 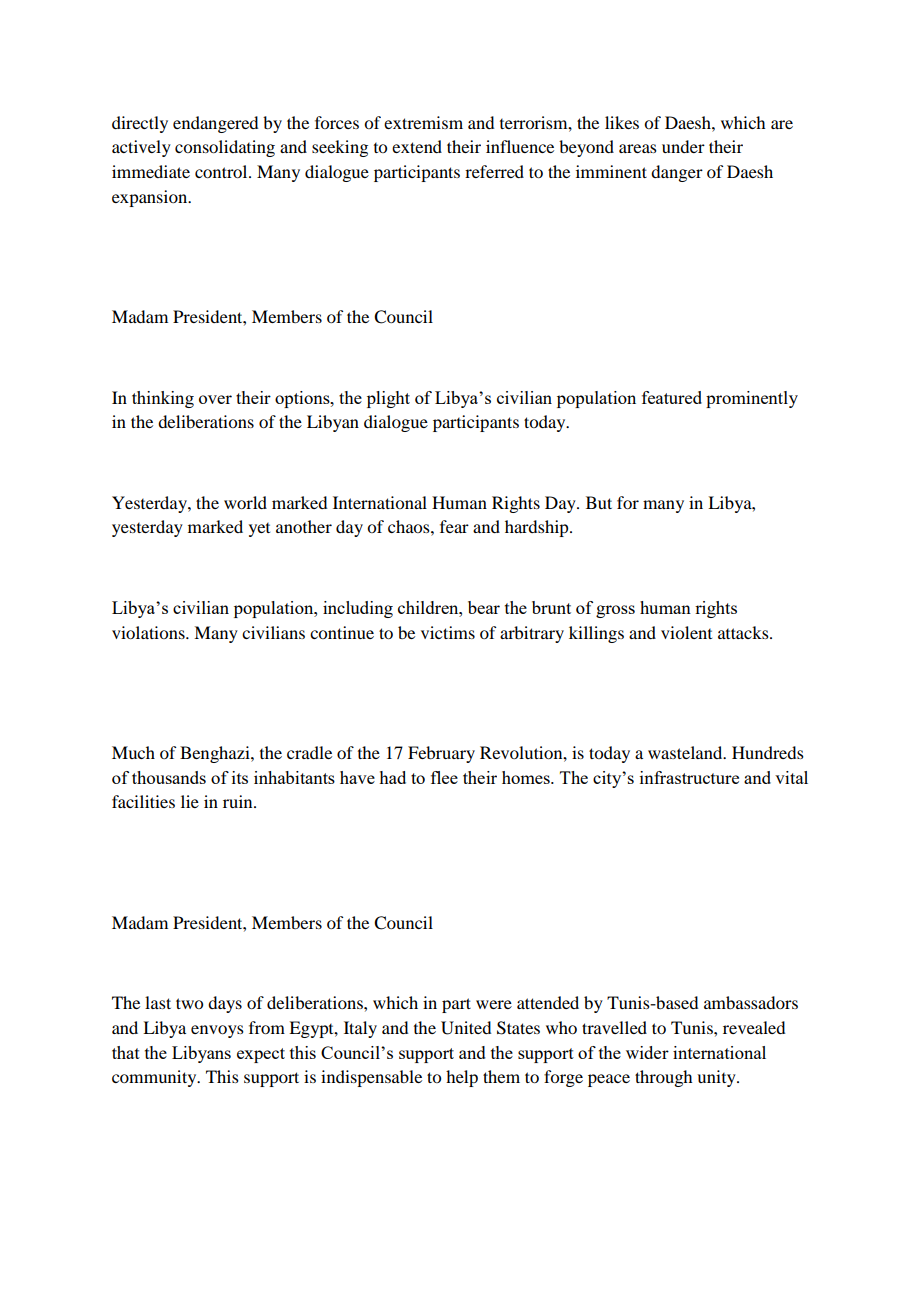 What do you see at coordinates (683, 146) in the image?
I see `under` at bounding box center [683, 146].
